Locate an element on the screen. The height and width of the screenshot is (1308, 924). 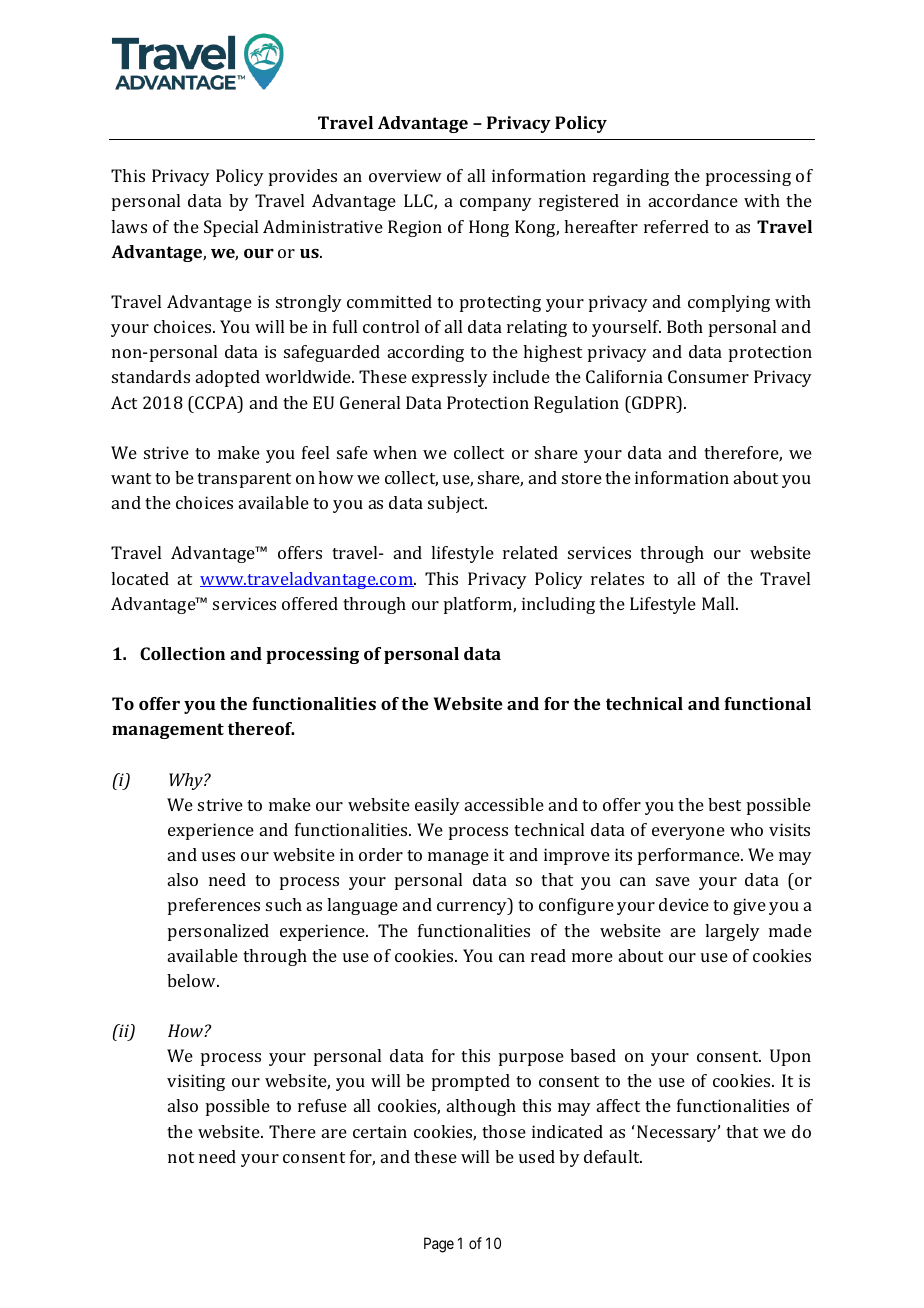
not is located at coordinates (181, 1157).
